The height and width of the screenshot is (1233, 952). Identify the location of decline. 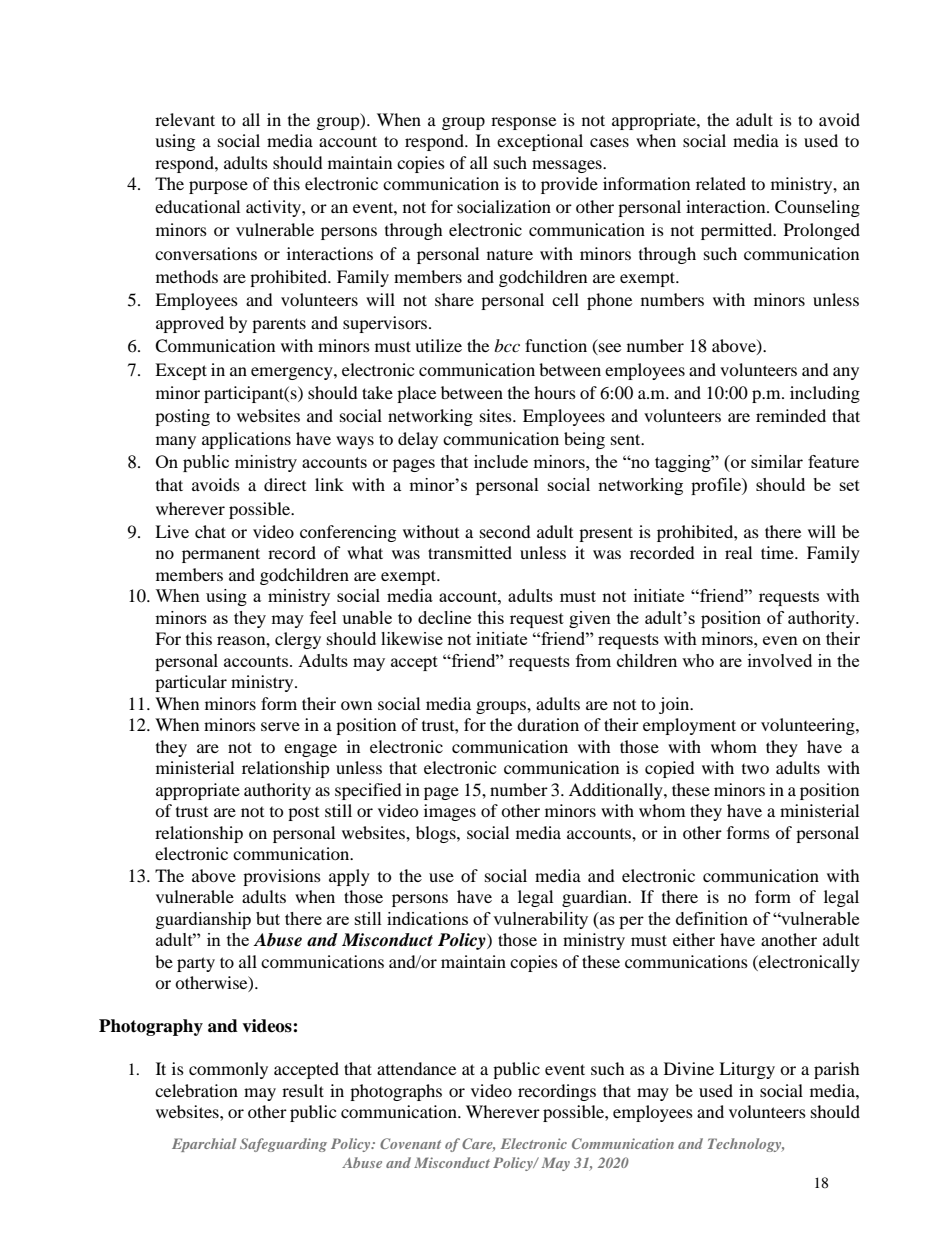
(444, 617).
